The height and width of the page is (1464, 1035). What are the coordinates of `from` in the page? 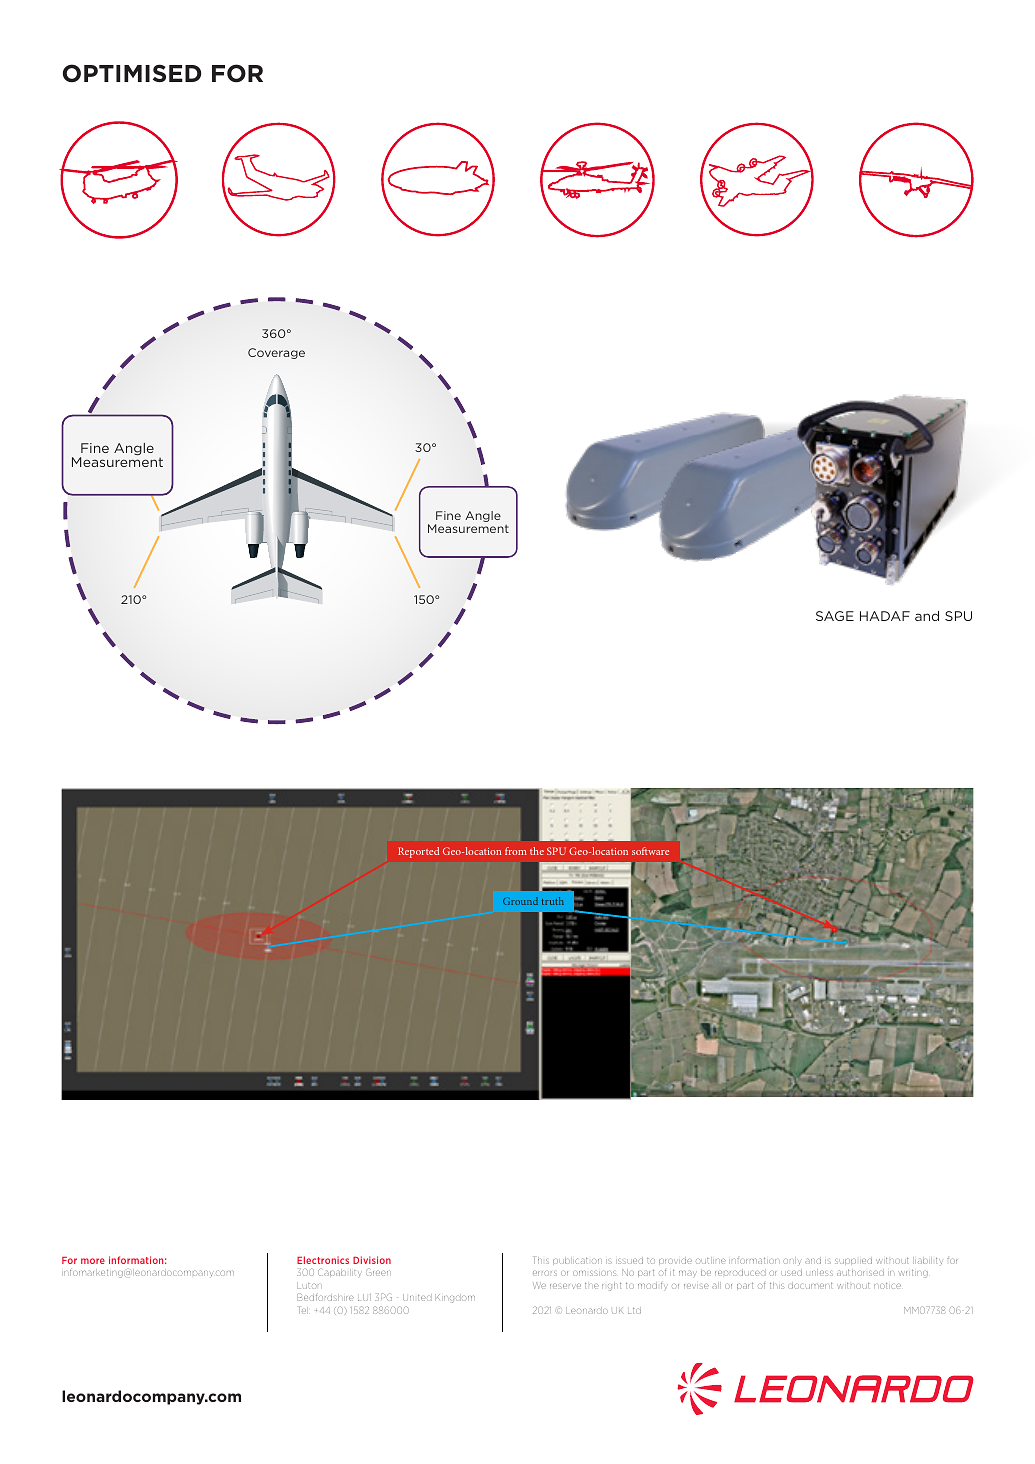 It's located at (516, 851).
